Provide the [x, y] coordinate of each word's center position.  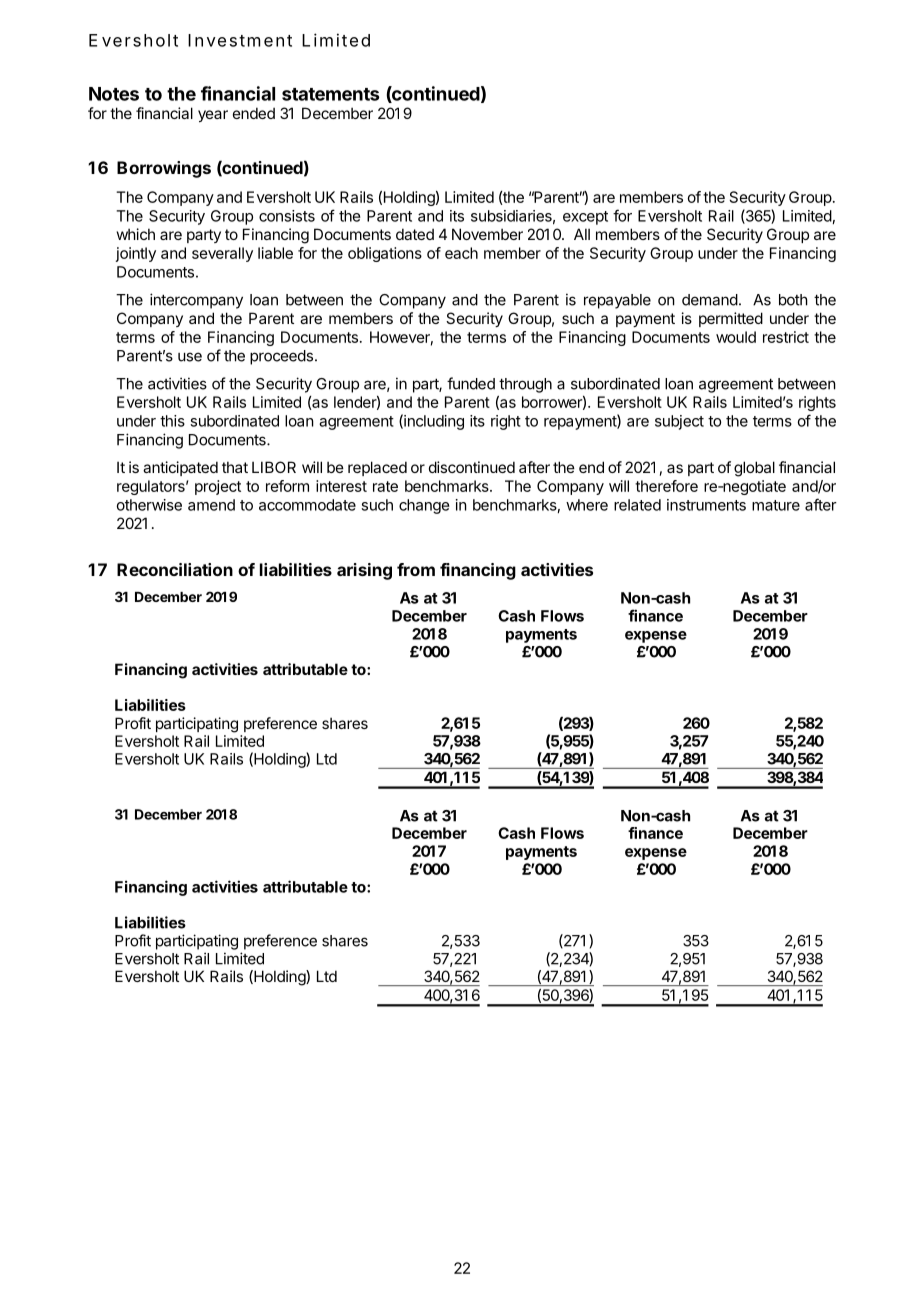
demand [710, 300]
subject [679, 422]
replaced [377, 468]
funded [471, 383]
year [213, 116]
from [416, 569]
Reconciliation [175, 569]
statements [330, 94]
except [585, 218]
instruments [706, 505]
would [736, 337]
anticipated [180, 468]
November [487, 234]
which [136, 234]
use [190, 357]
